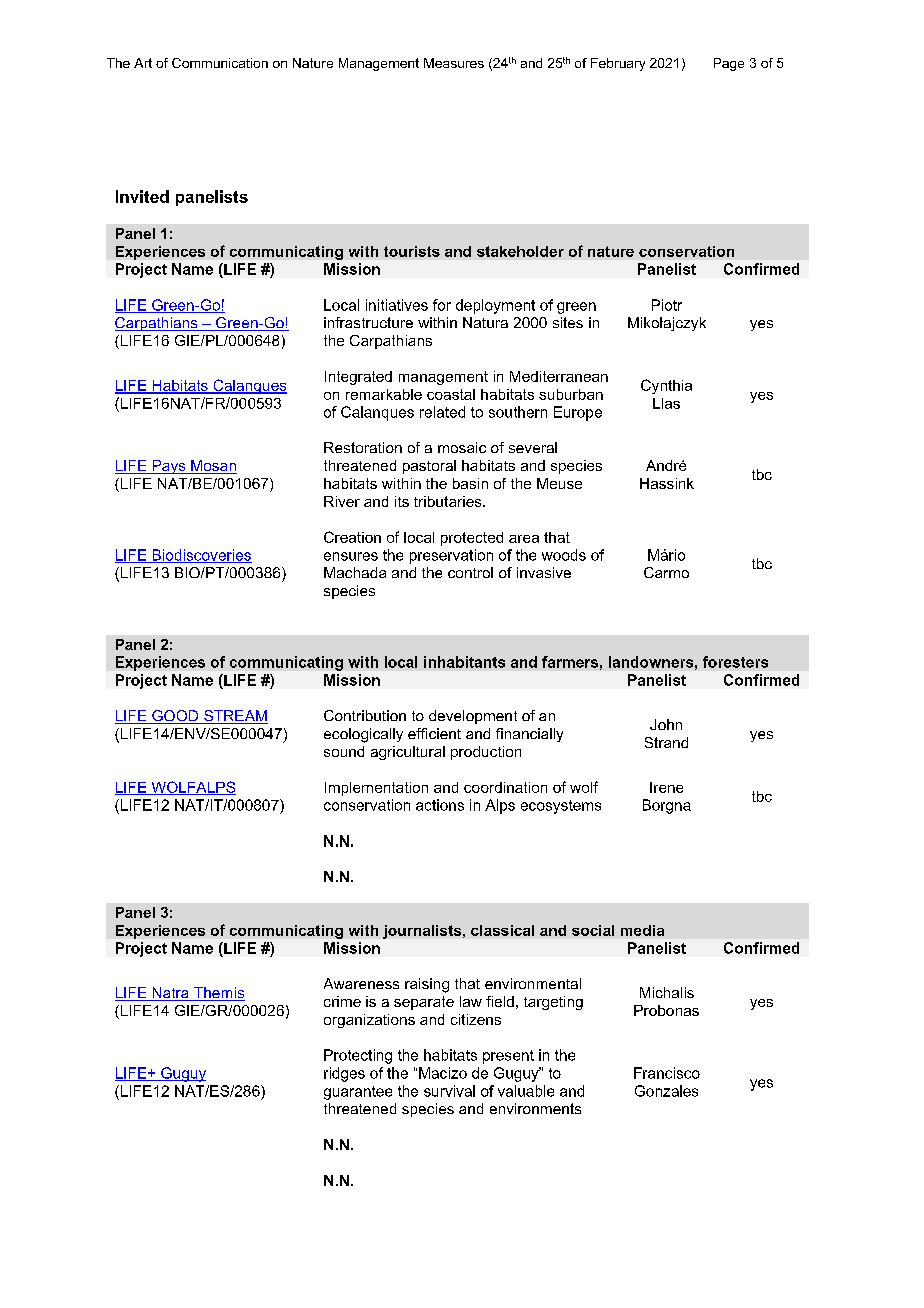 The image size is (924, 1308). Describe the element at coordinates (470, 572) in the screenshot. I see `control` at that location.
